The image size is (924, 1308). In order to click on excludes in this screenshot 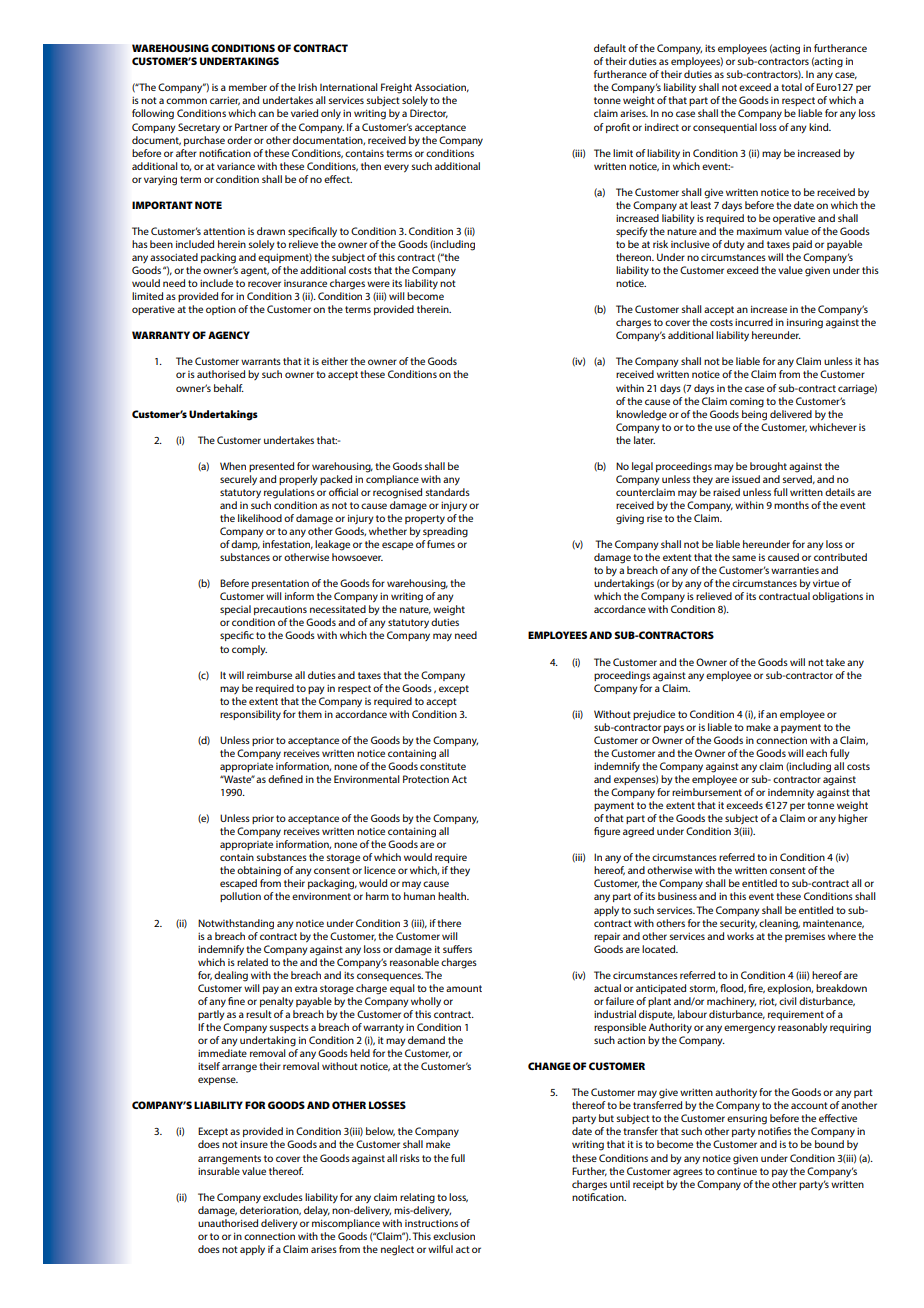, I will do `click(283, 1197)`.
